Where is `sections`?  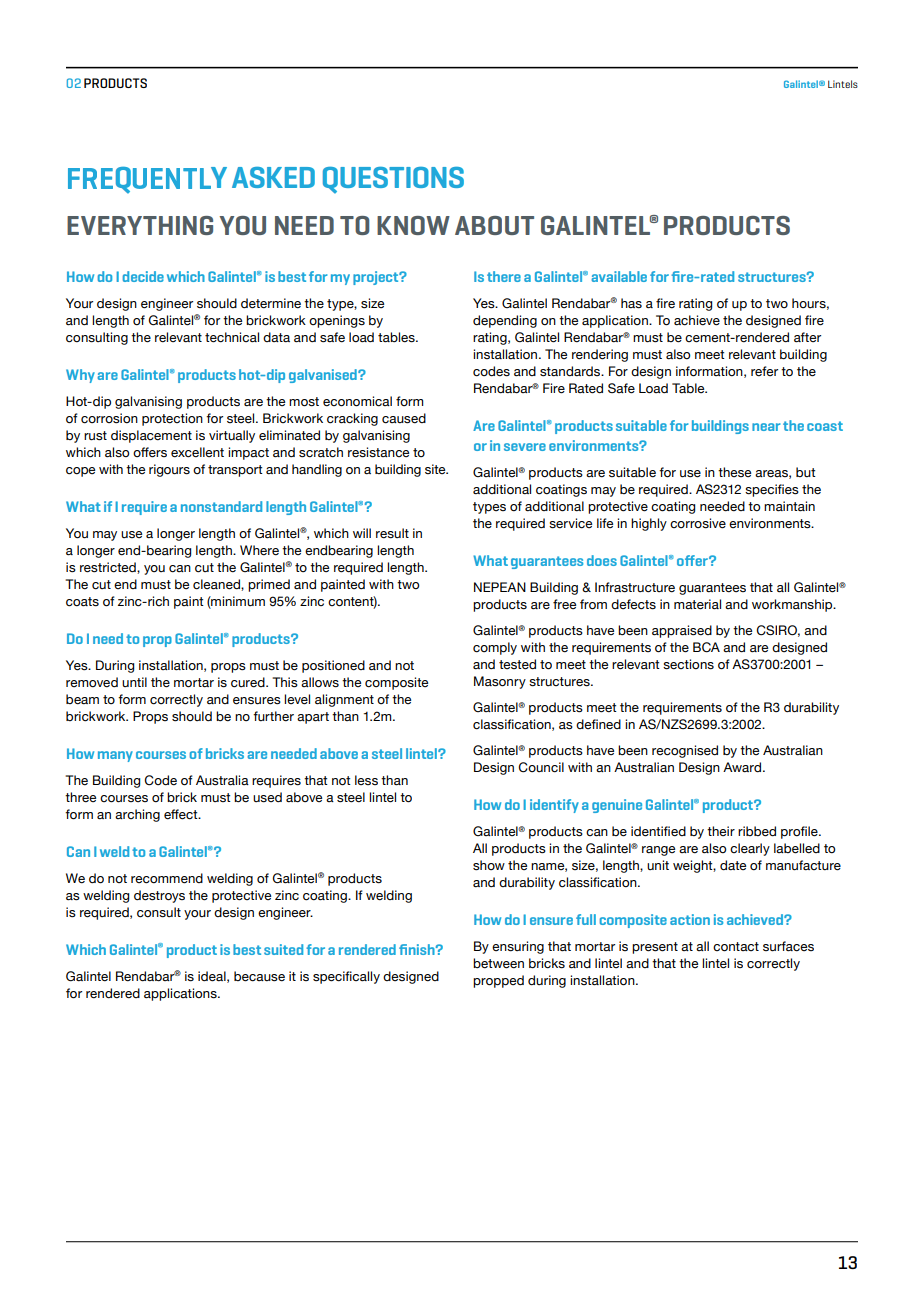
sections is located at coordinates (688, 664).
